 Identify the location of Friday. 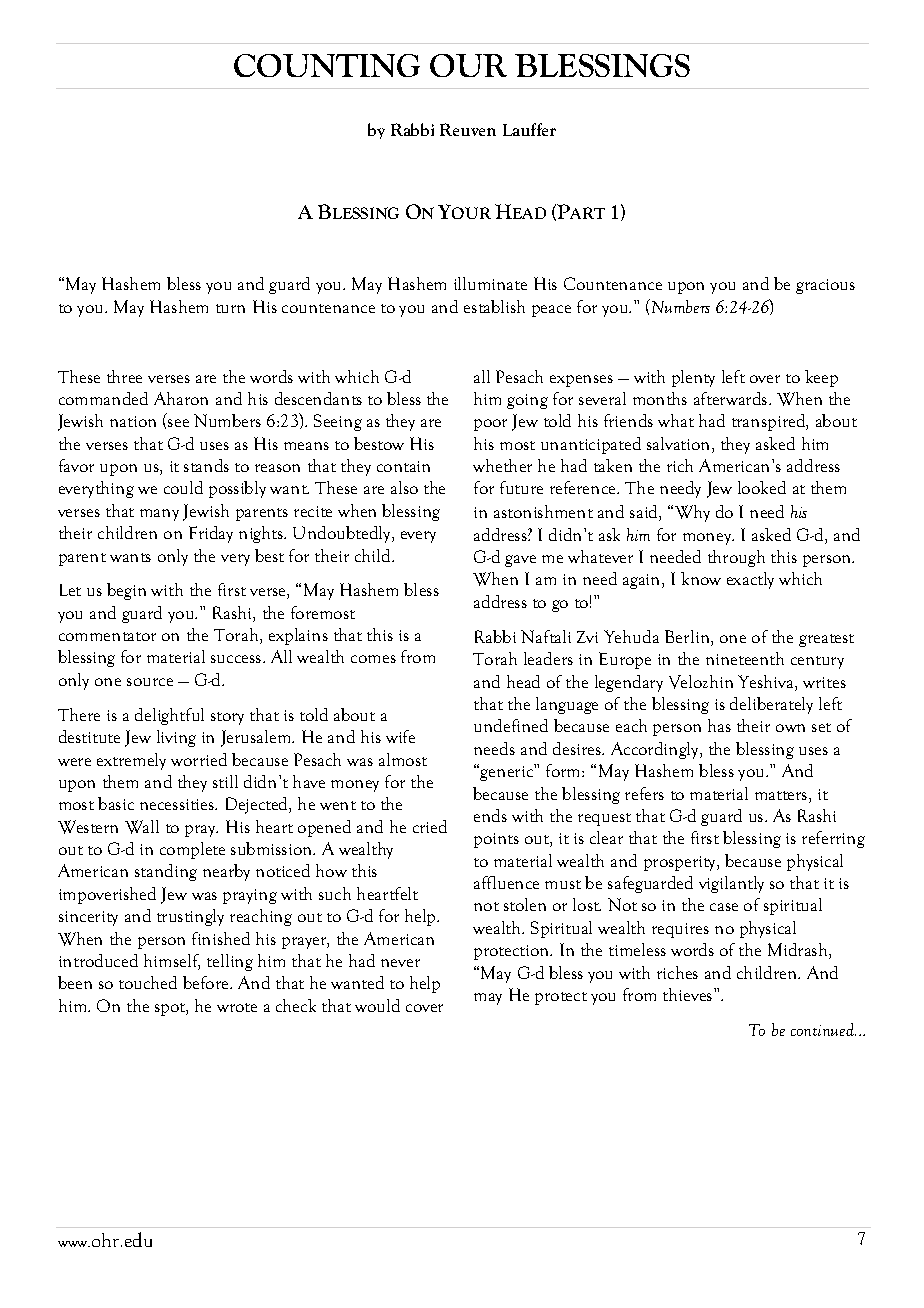
(211, 534).
